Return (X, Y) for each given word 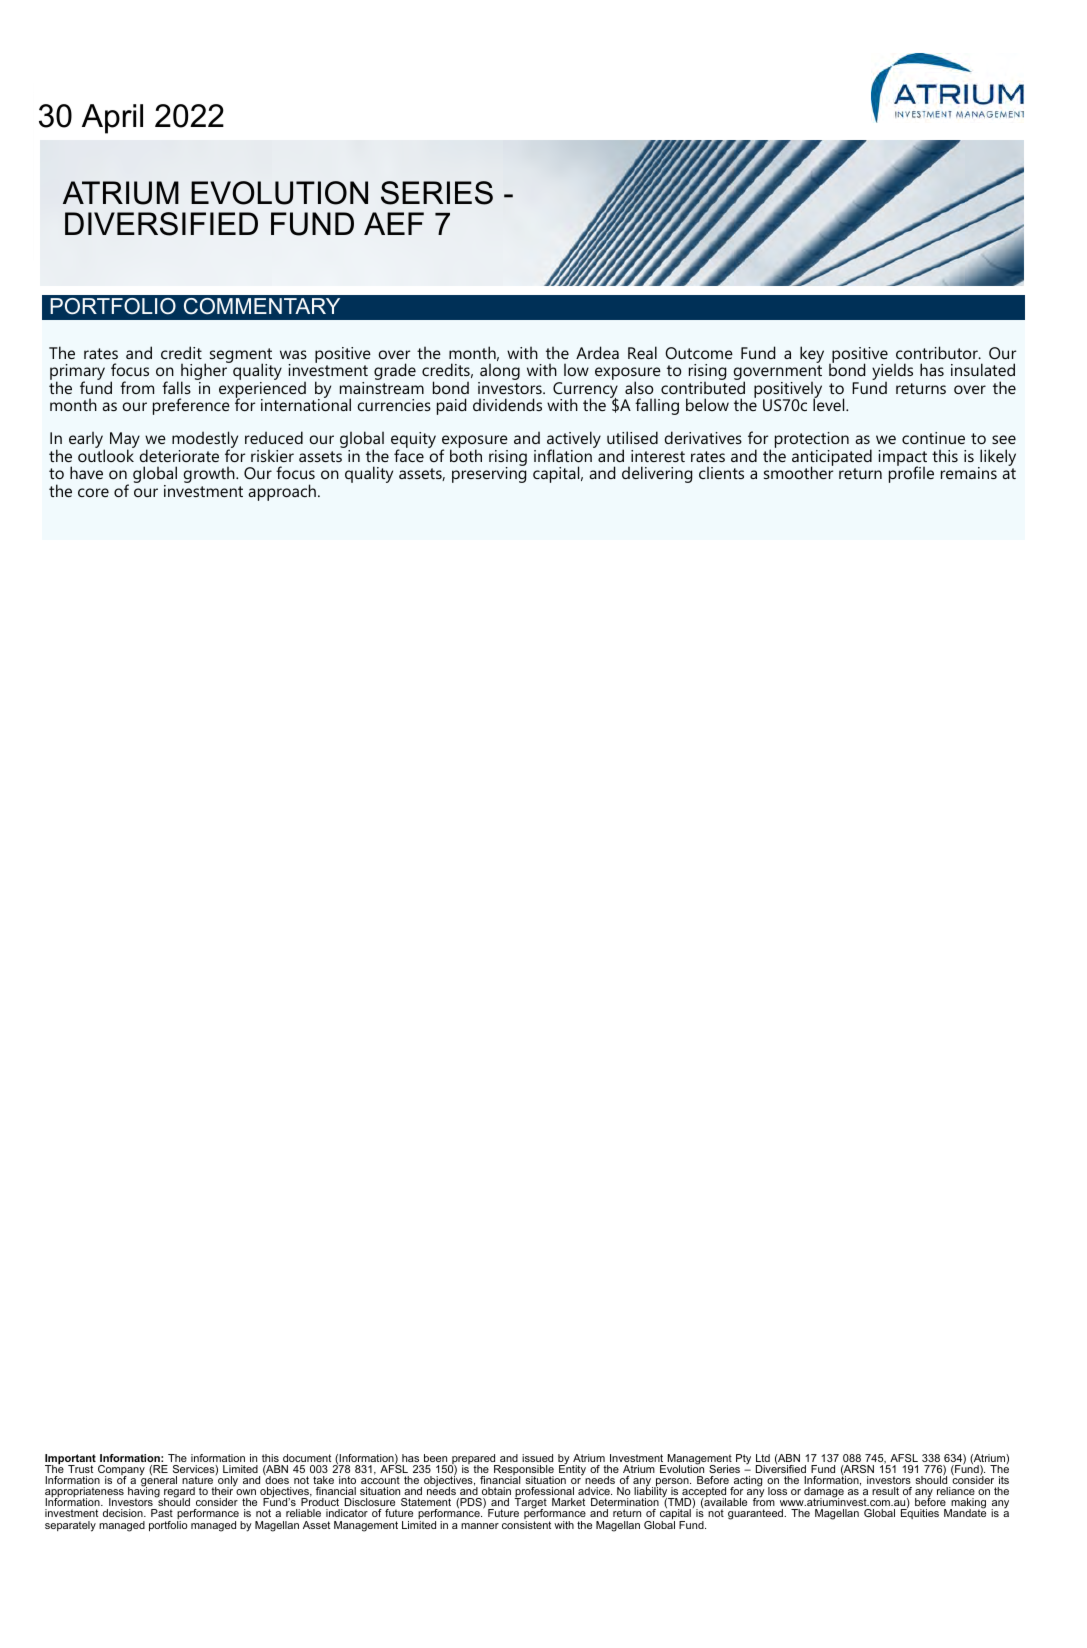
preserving (489, 474)
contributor (937, 352)
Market (568, 1502)
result (885, 1491)
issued (537, 1458)
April (112, 119)
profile (911, 474)
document (307, 1458)
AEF (394, 223)
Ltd (763, 1458)
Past (162, 1513)
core (93, 492)
